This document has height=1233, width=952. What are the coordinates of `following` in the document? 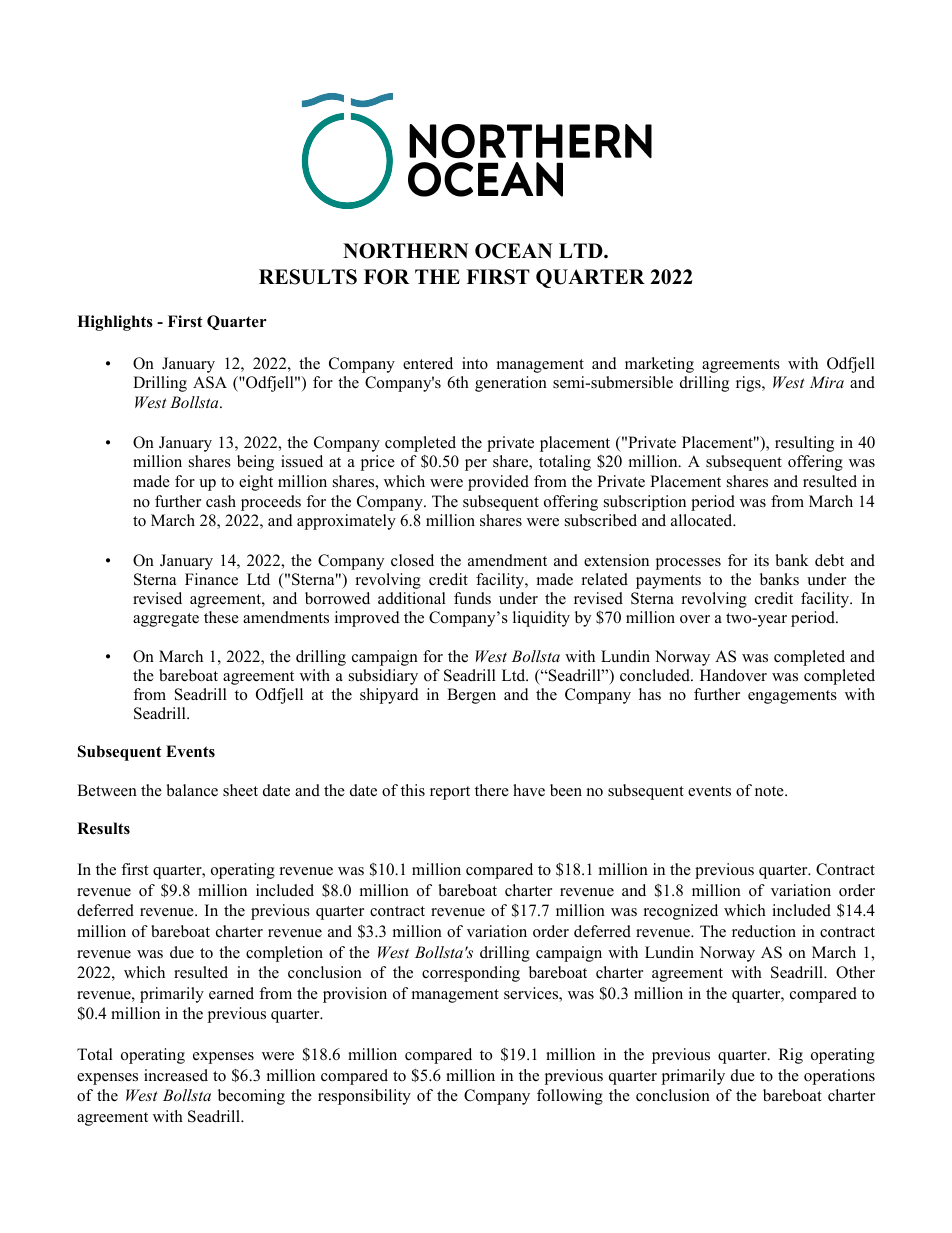 It's located at (570, 1097).
